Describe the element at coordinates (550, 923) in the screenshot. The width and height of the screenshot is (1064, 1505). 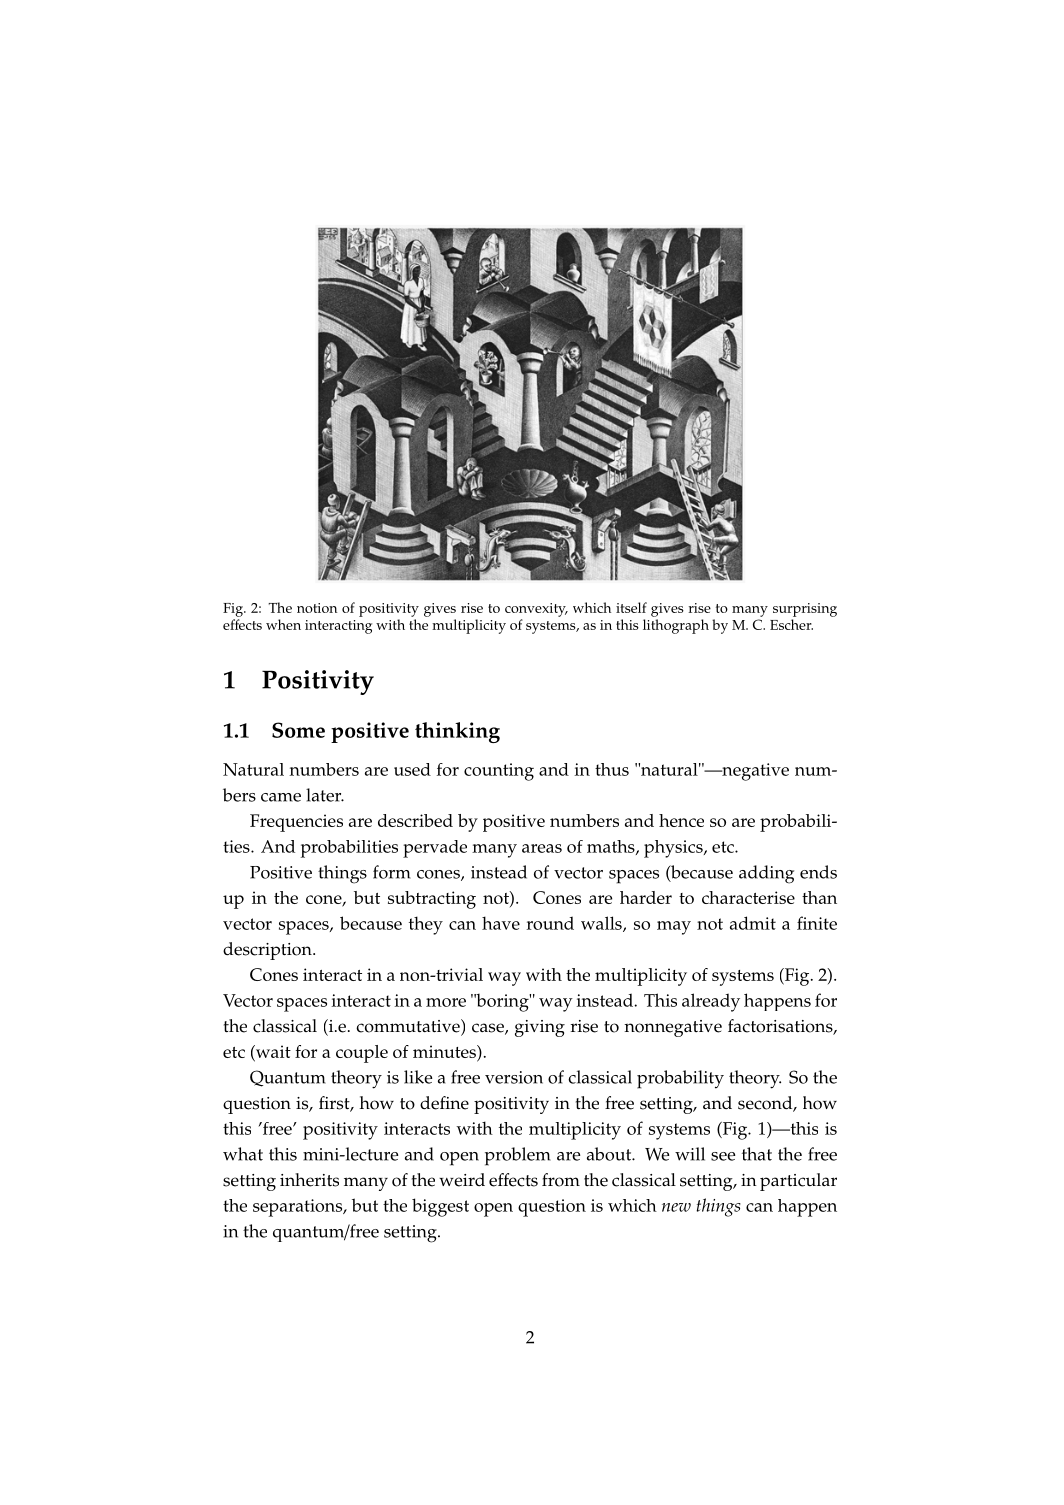
I see `round` at that location.
